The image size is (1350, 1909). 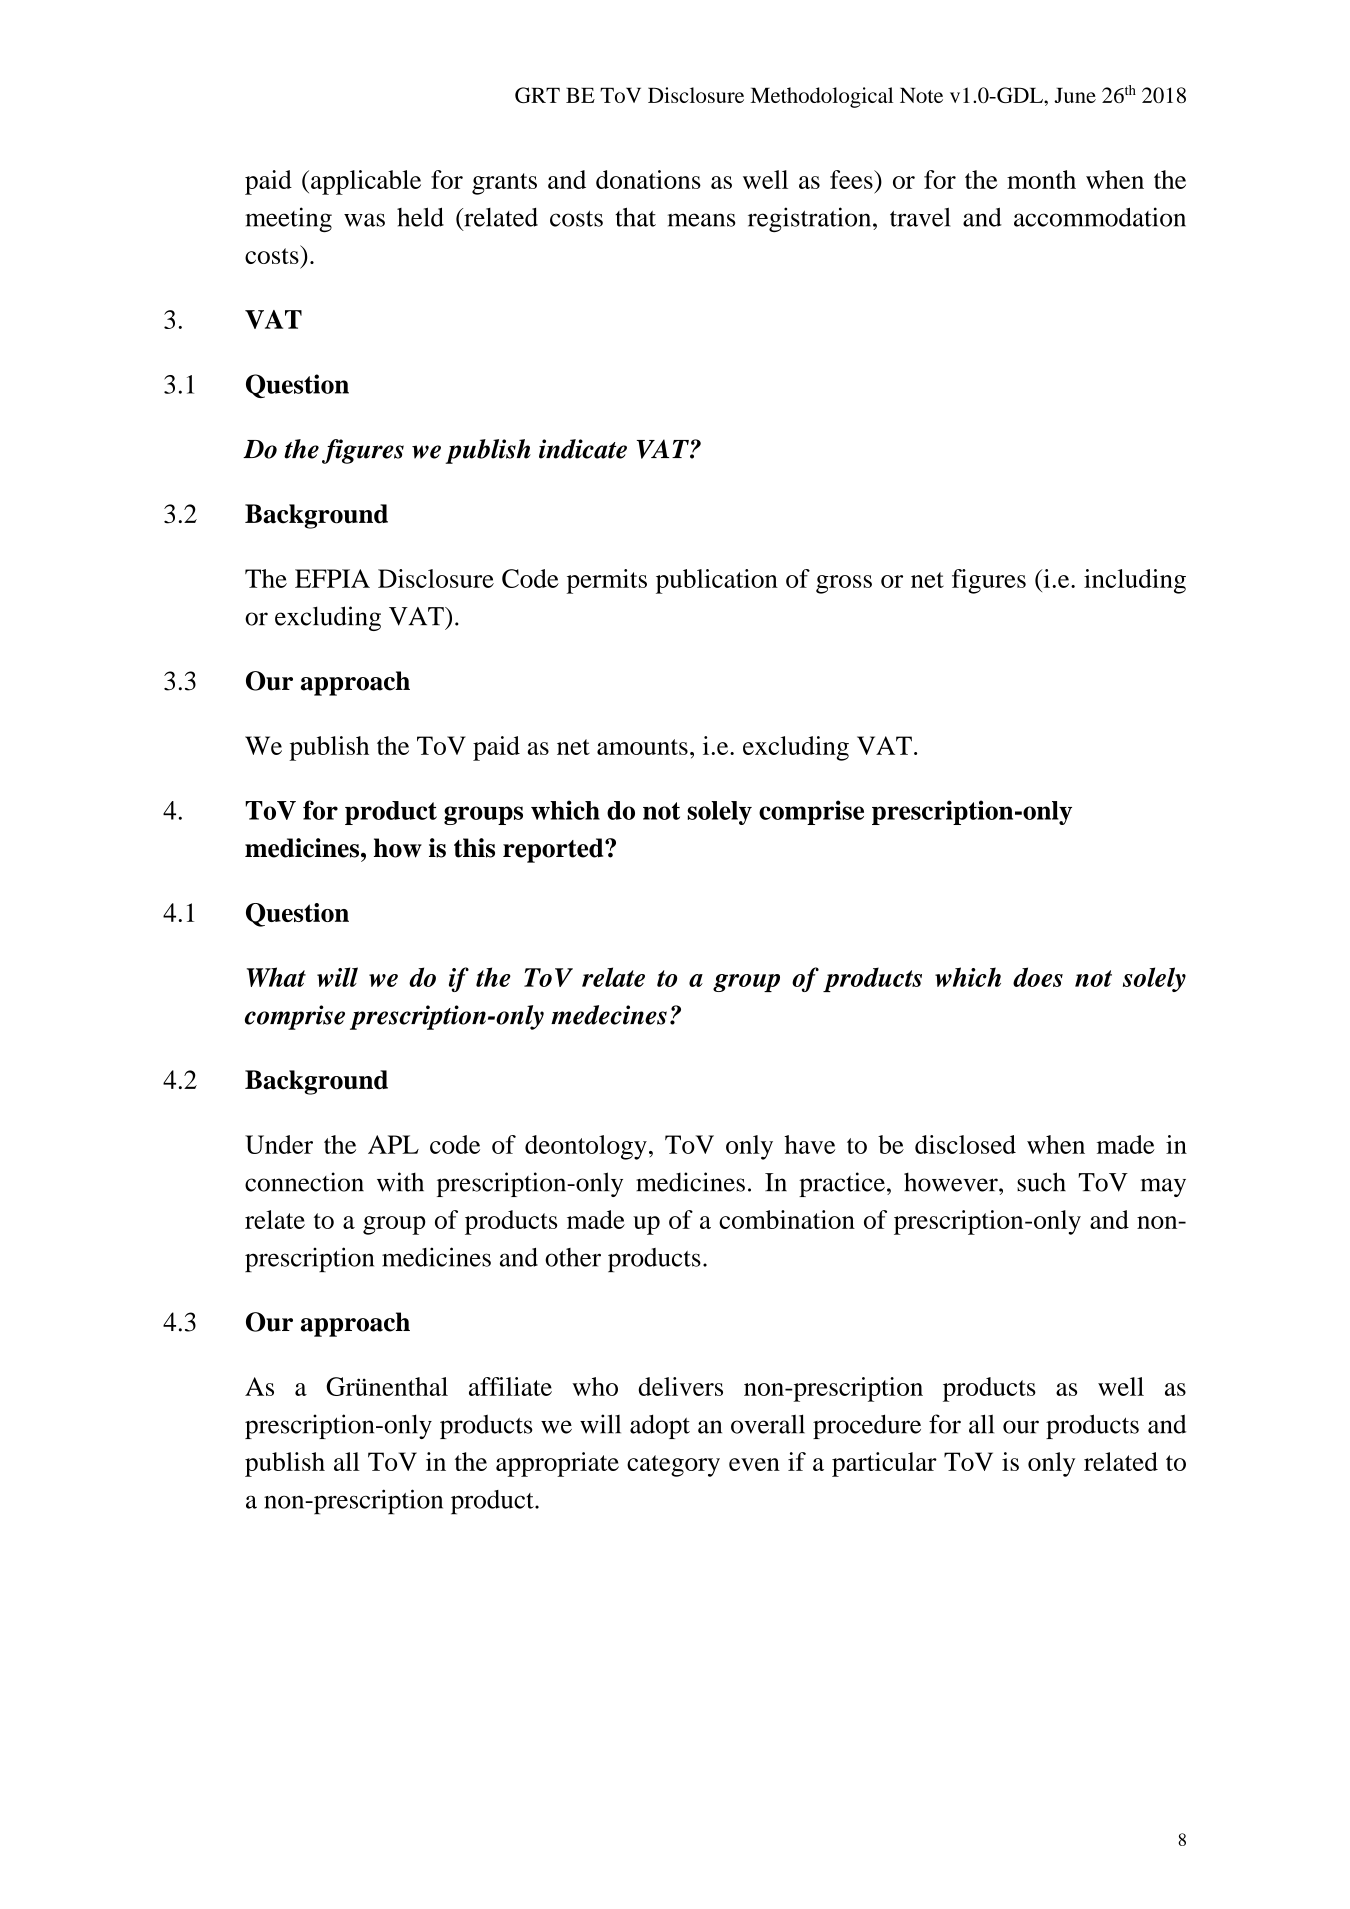 I want to click on affiliate, so click(x=510, y=1386).
